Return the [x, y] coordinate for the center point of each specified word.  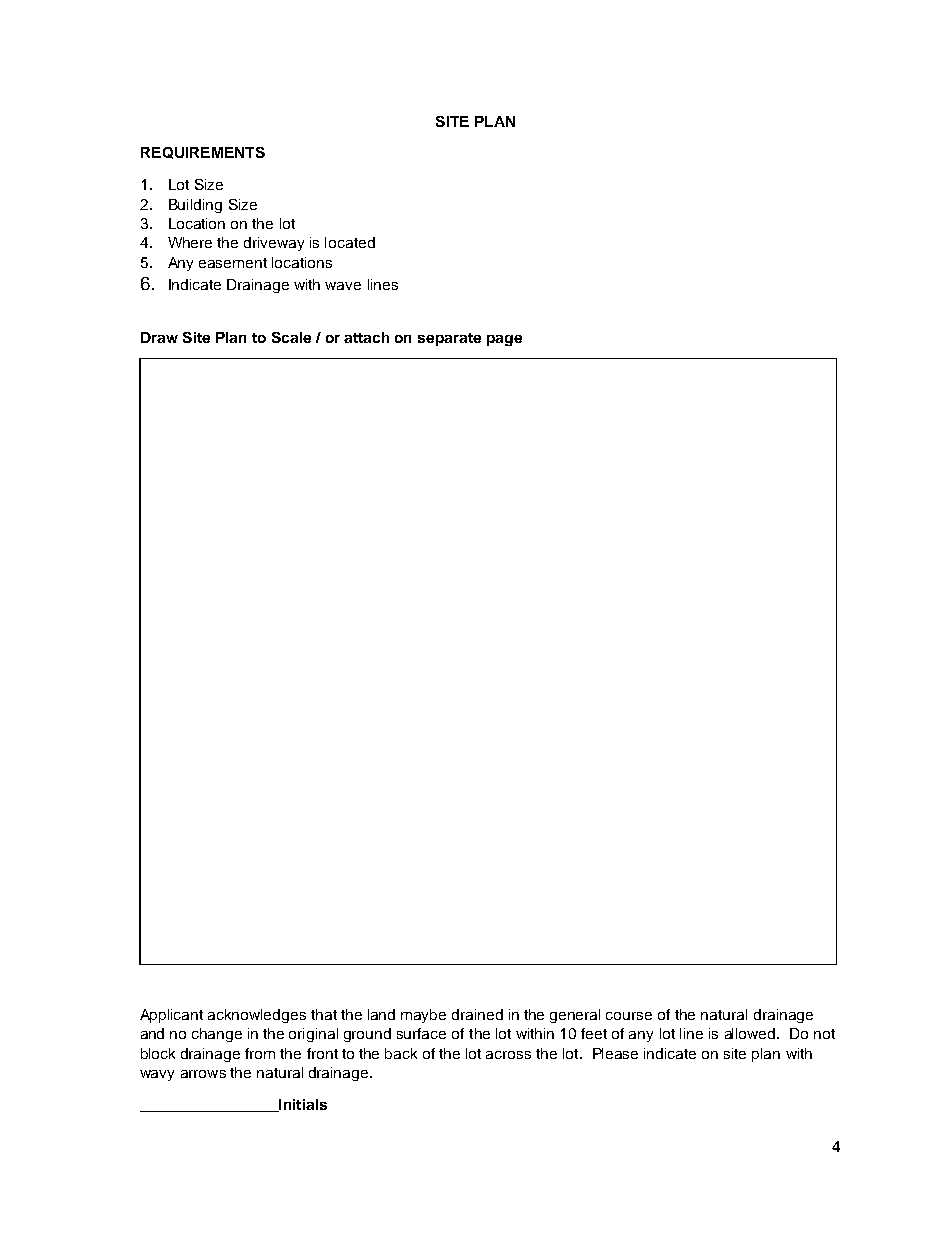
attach [366, 337]
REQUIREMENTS [203, 153]
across [508, 1055]
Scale [291, 337]
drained [477, 1014]
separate [449, 339]
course [629, 1016]
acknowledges [257, 1016]
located [350, 242]
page [504, 340]
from [260, 1053]
